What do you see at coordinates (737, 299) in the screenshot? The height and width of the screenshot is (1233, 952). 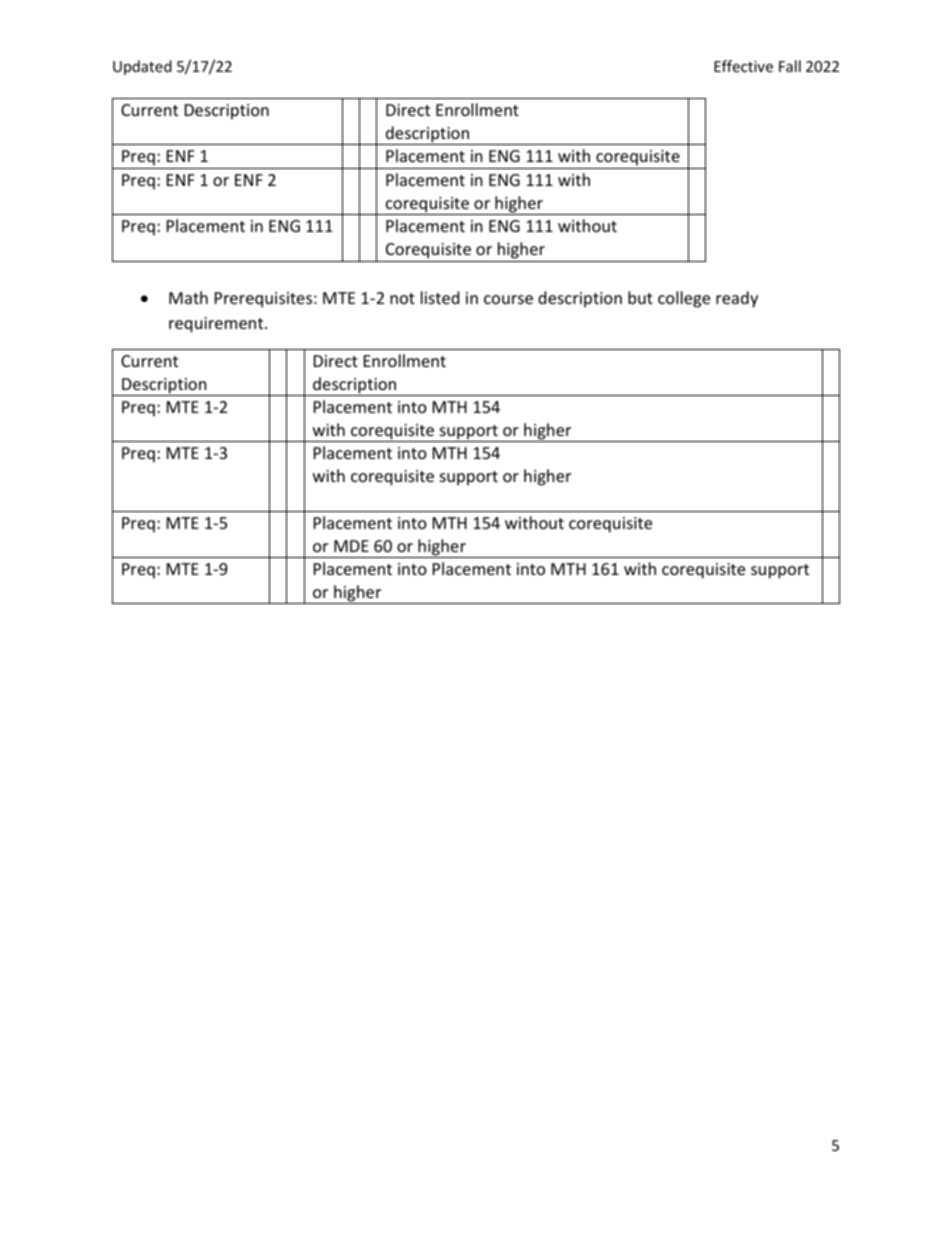 I see `ready` at bounding box center [737, 299].
